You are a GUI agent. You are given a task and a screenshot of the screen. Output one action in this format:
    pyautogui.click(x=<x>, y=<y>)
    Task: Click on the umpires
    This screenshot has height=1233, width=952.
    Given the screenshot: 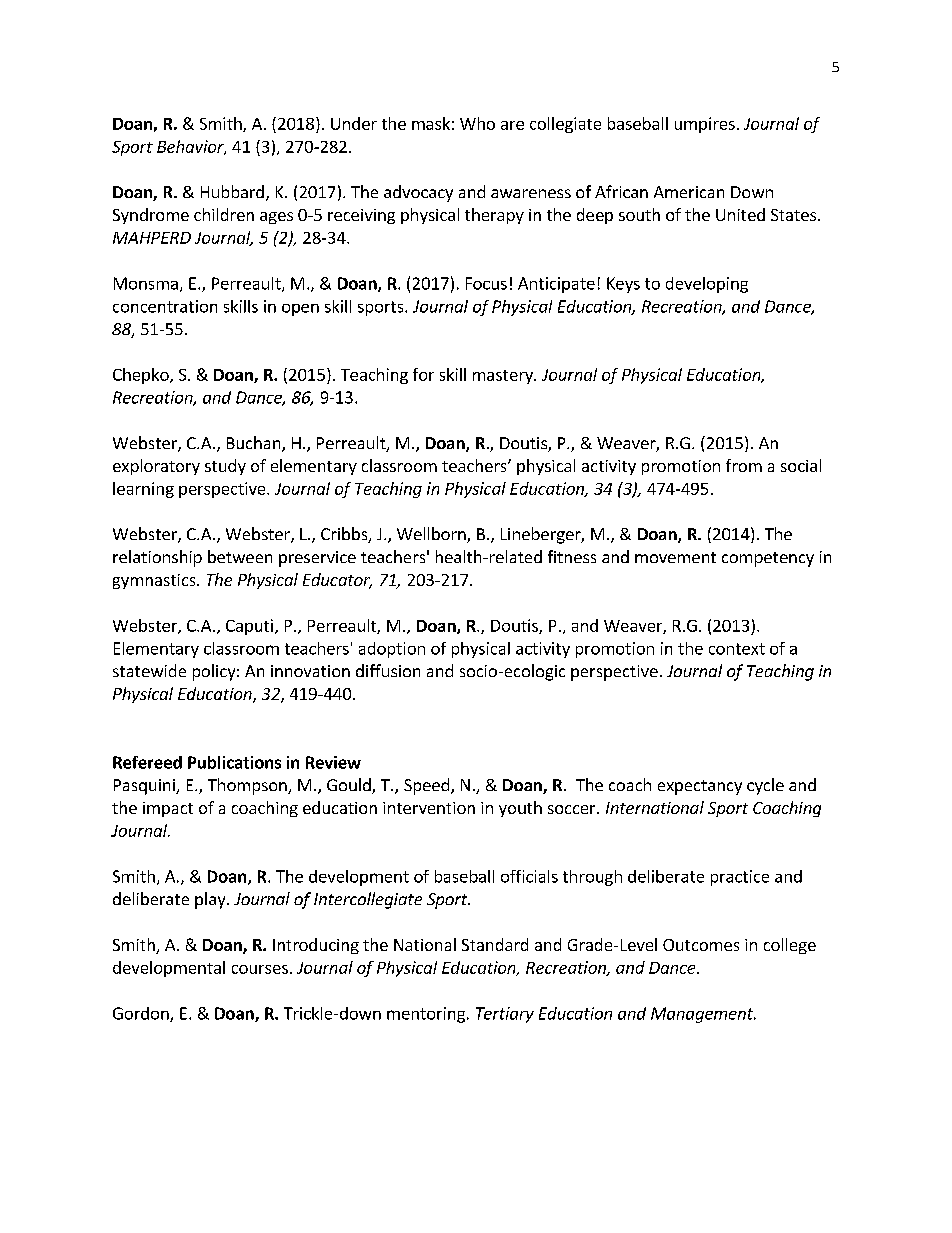 What is the action you would take?
    pyautogui.click(x=705, y=125)
